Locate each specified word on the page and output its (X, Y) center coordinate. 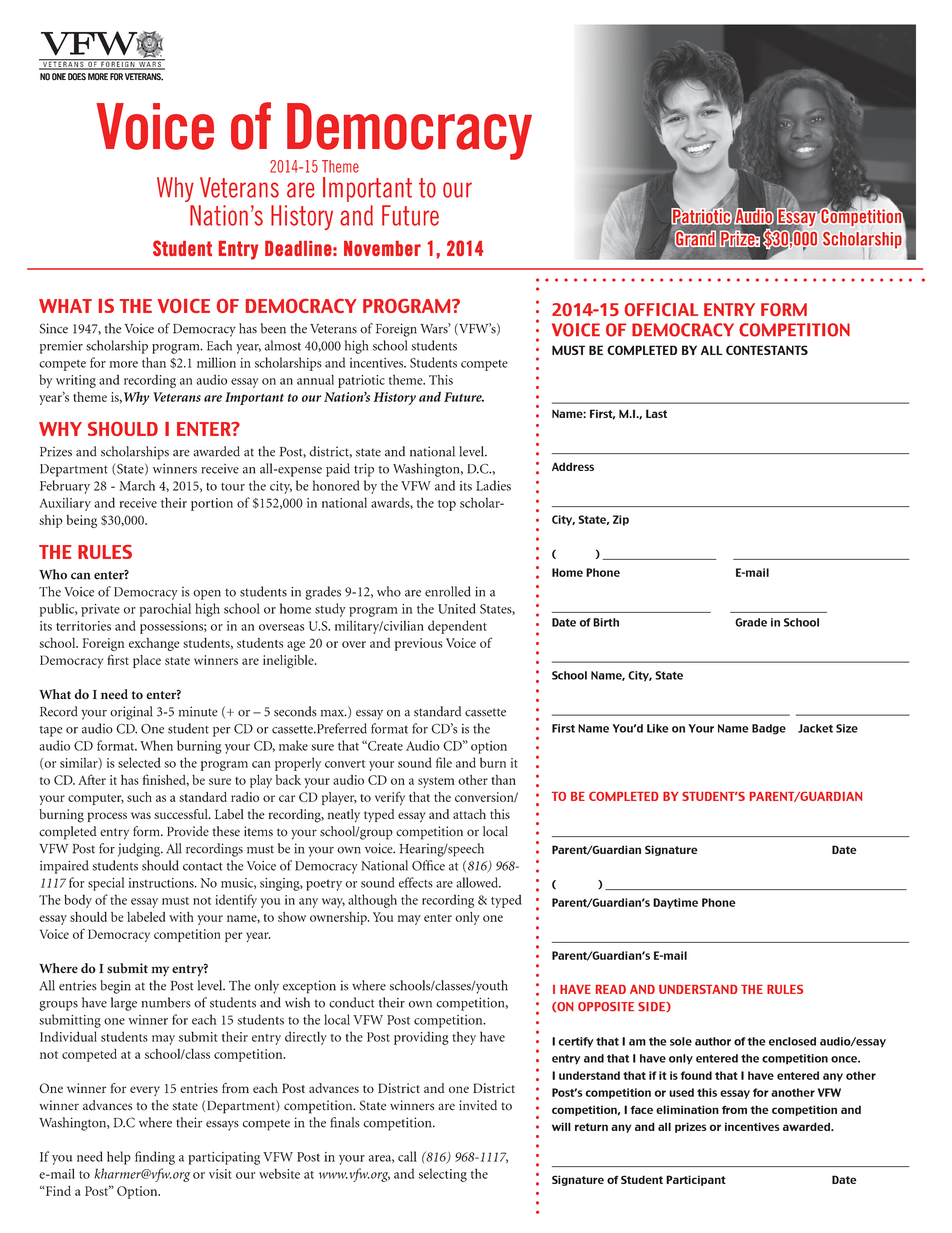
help (119, 1158)
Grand (695, 239)
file (444, 762)
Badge (769, 729)
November (382, 248)
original (131, 713)
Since (53, 328)
